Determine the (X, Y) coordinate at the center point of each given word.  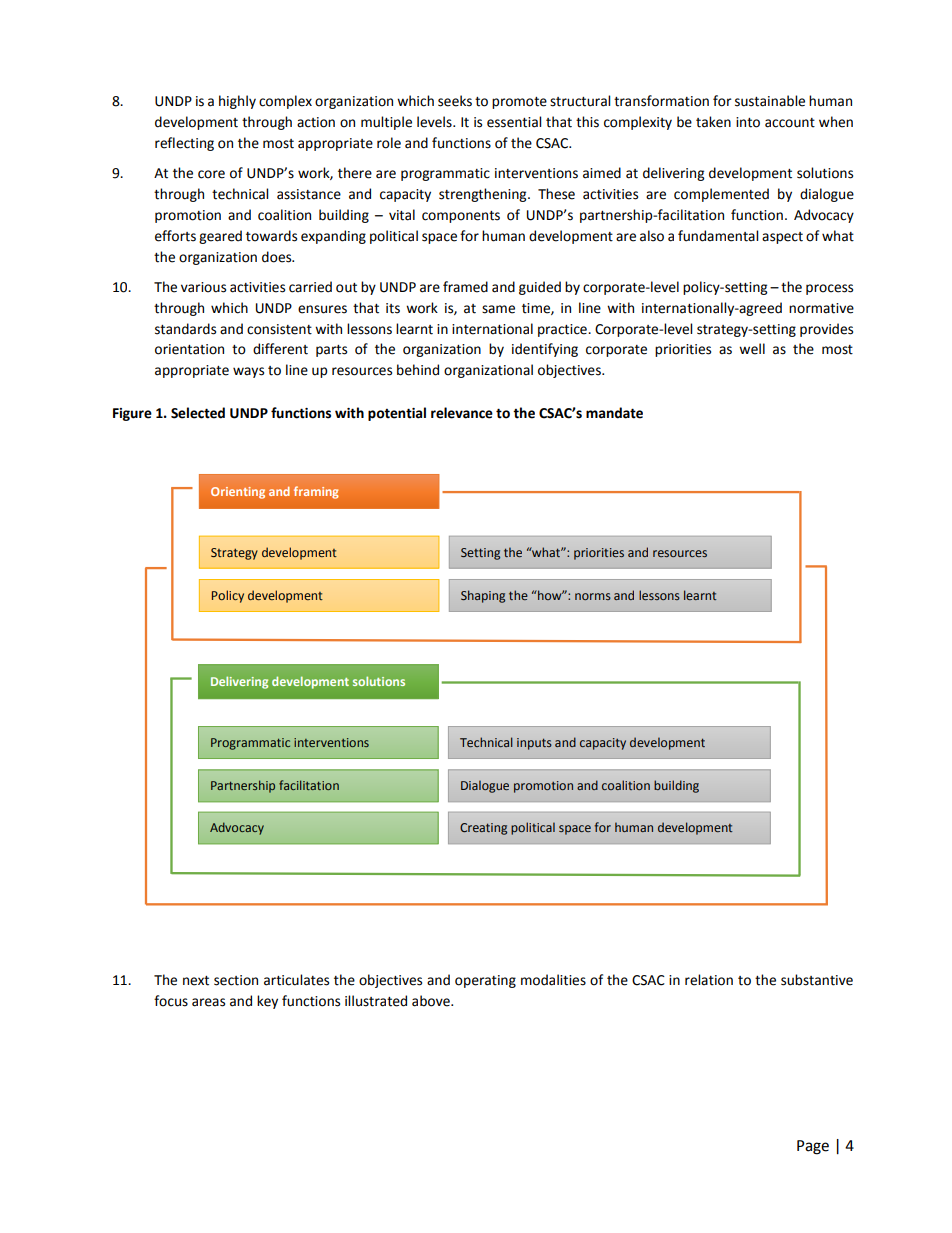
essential (514, 122)
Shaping (483, 596)
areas (208, 1002)
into (748, 122)
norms (593, 596)
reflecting (184, 144)
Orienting (238, 493)
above (432, 1001)
